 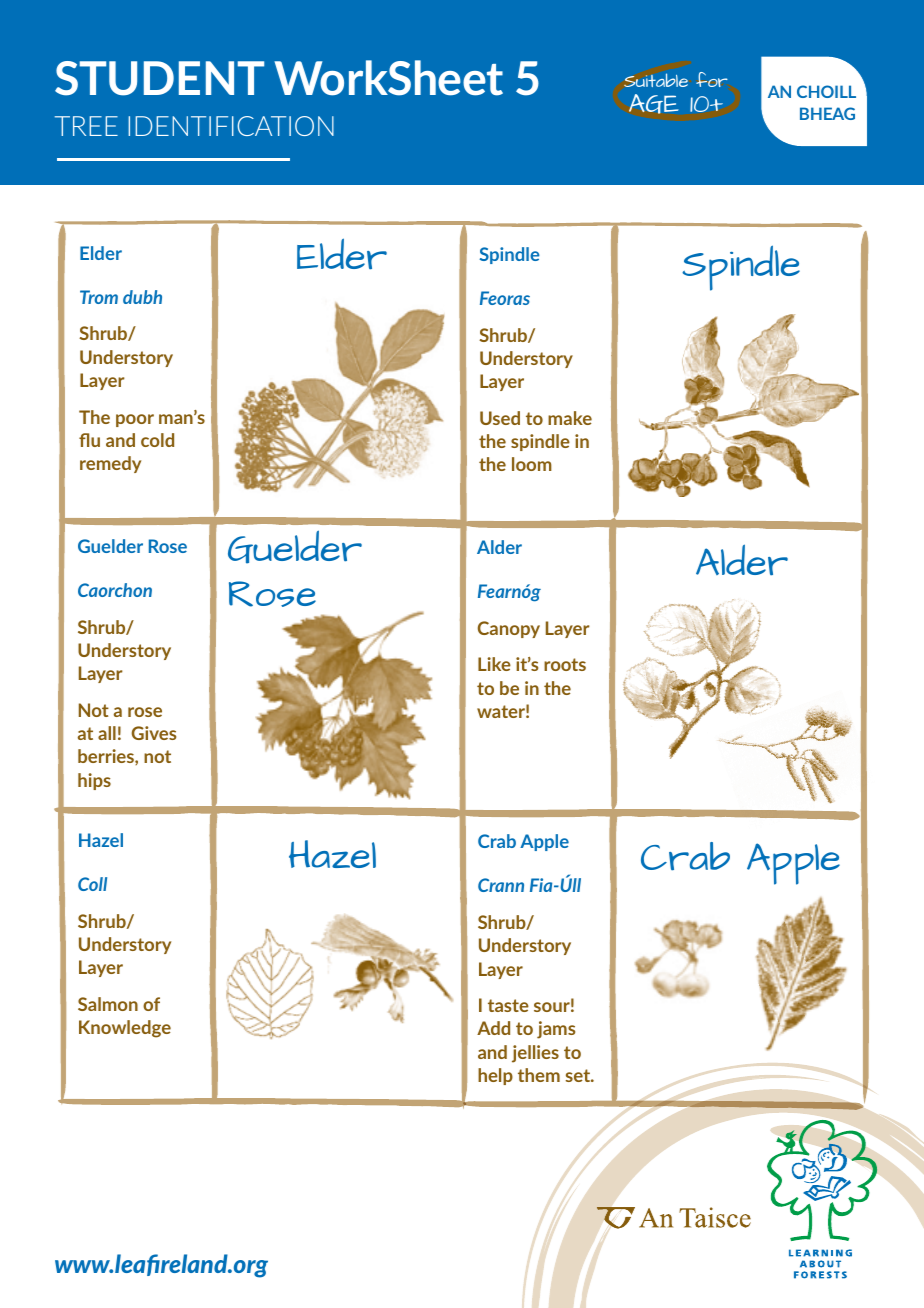 What do you see at coordinates (493, 1028) in the screenshot?
I see `Add` at bounding box center [493, 1028].
